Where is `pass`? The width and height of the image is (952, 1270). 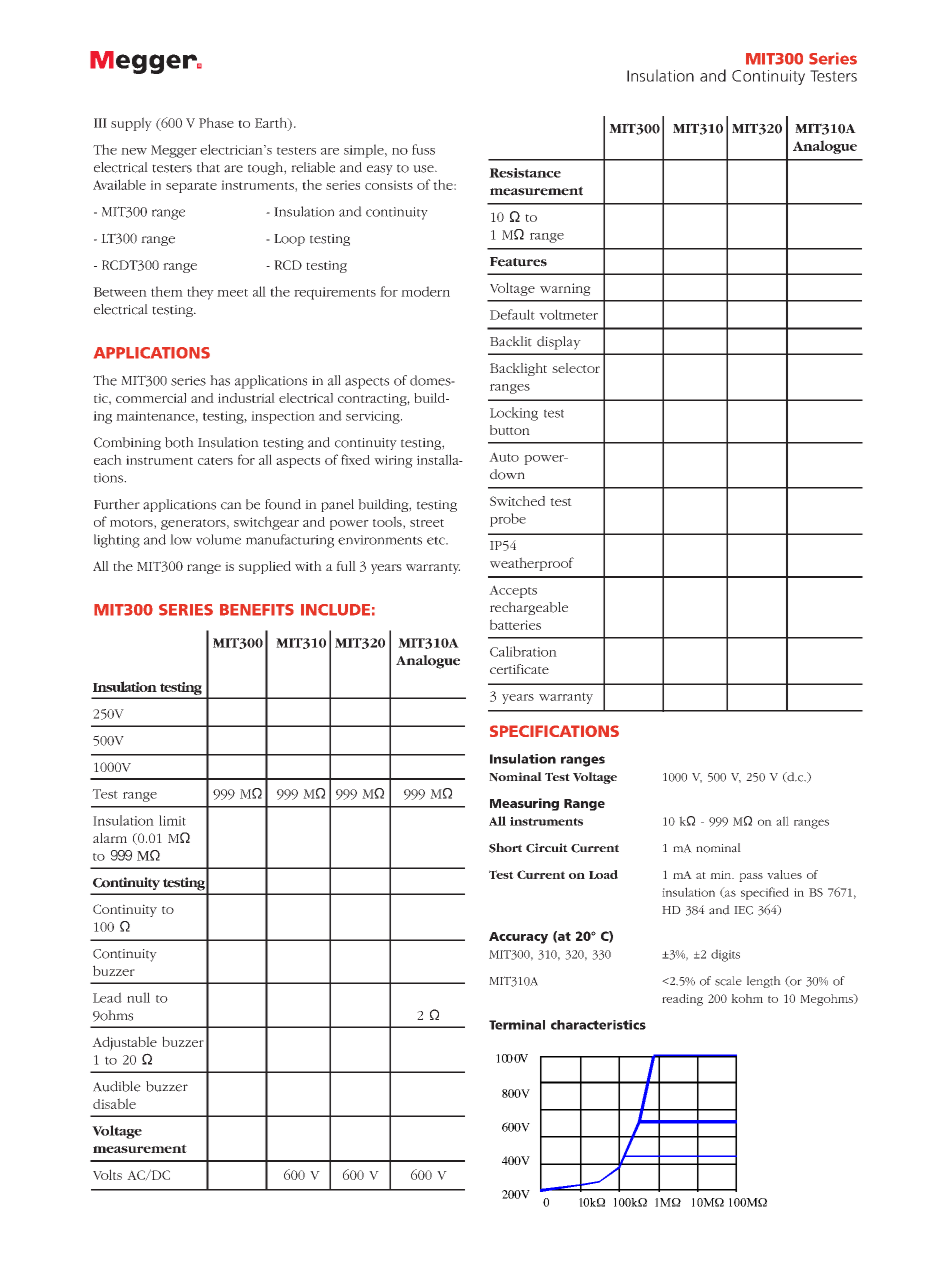
pass is located at coordinates (751, 877).
